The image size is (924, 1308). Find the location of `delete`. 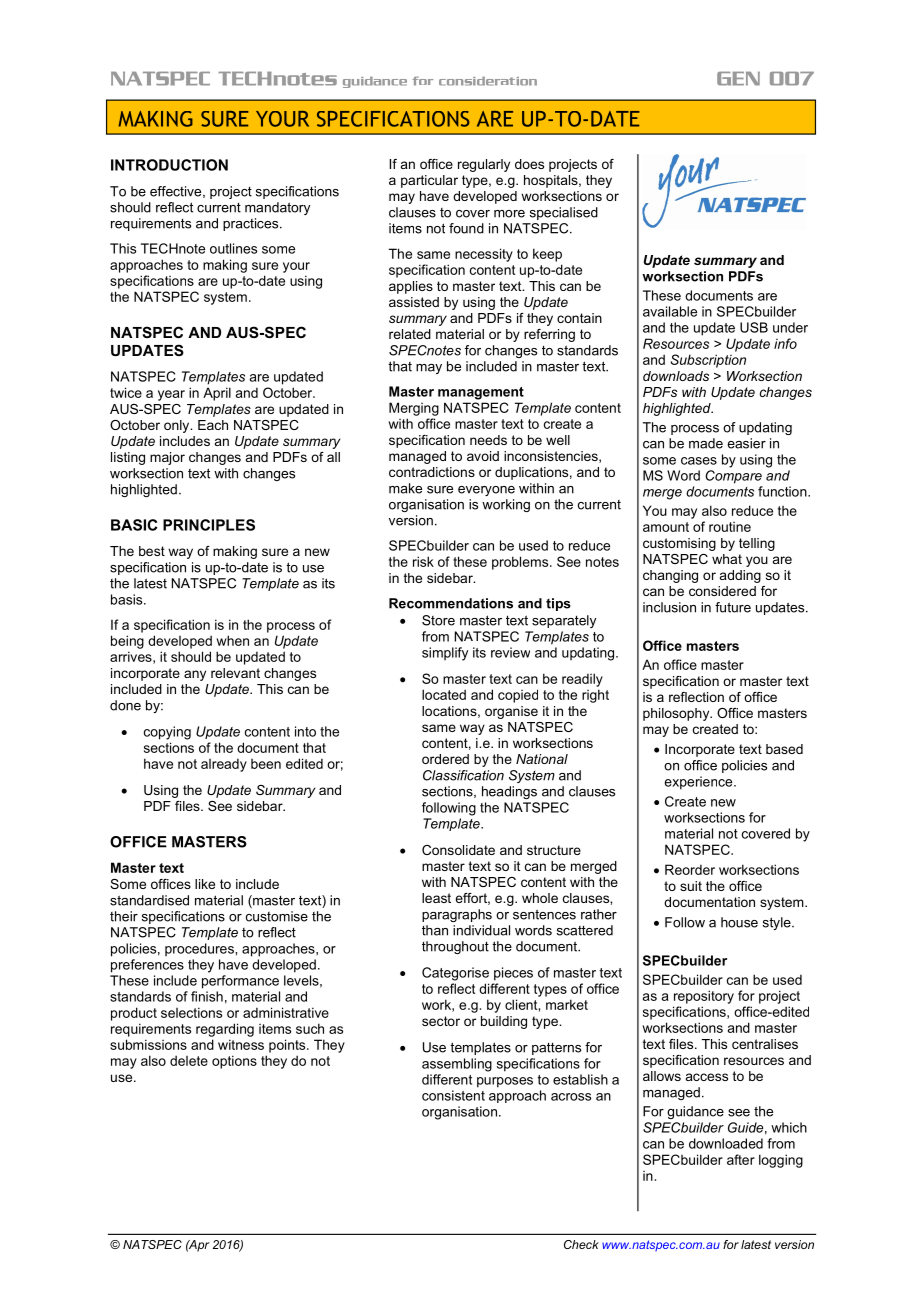

delete is located at coordinates (189, 1060).
